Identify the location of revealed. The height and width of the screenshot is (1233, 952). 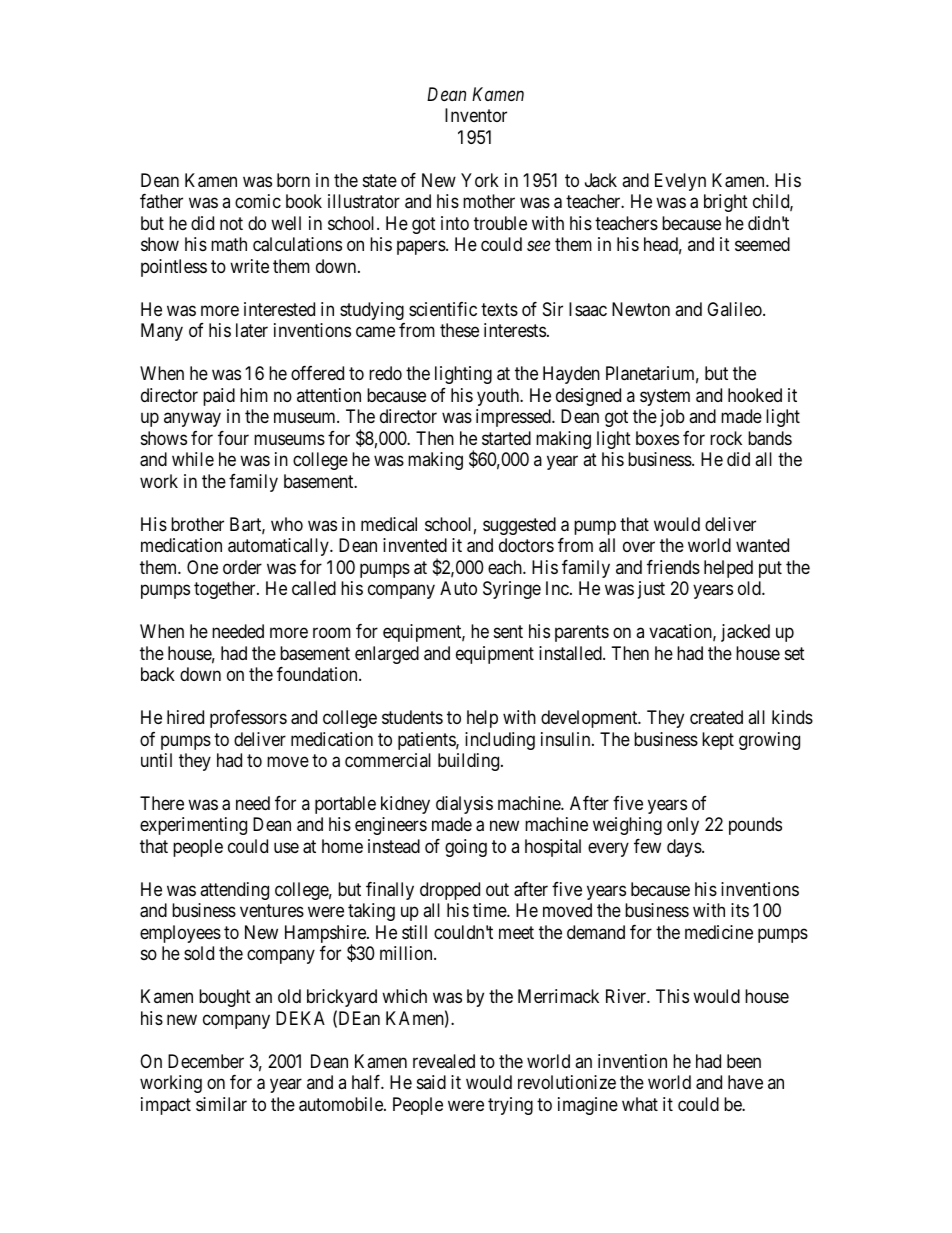
(444, 1061).
